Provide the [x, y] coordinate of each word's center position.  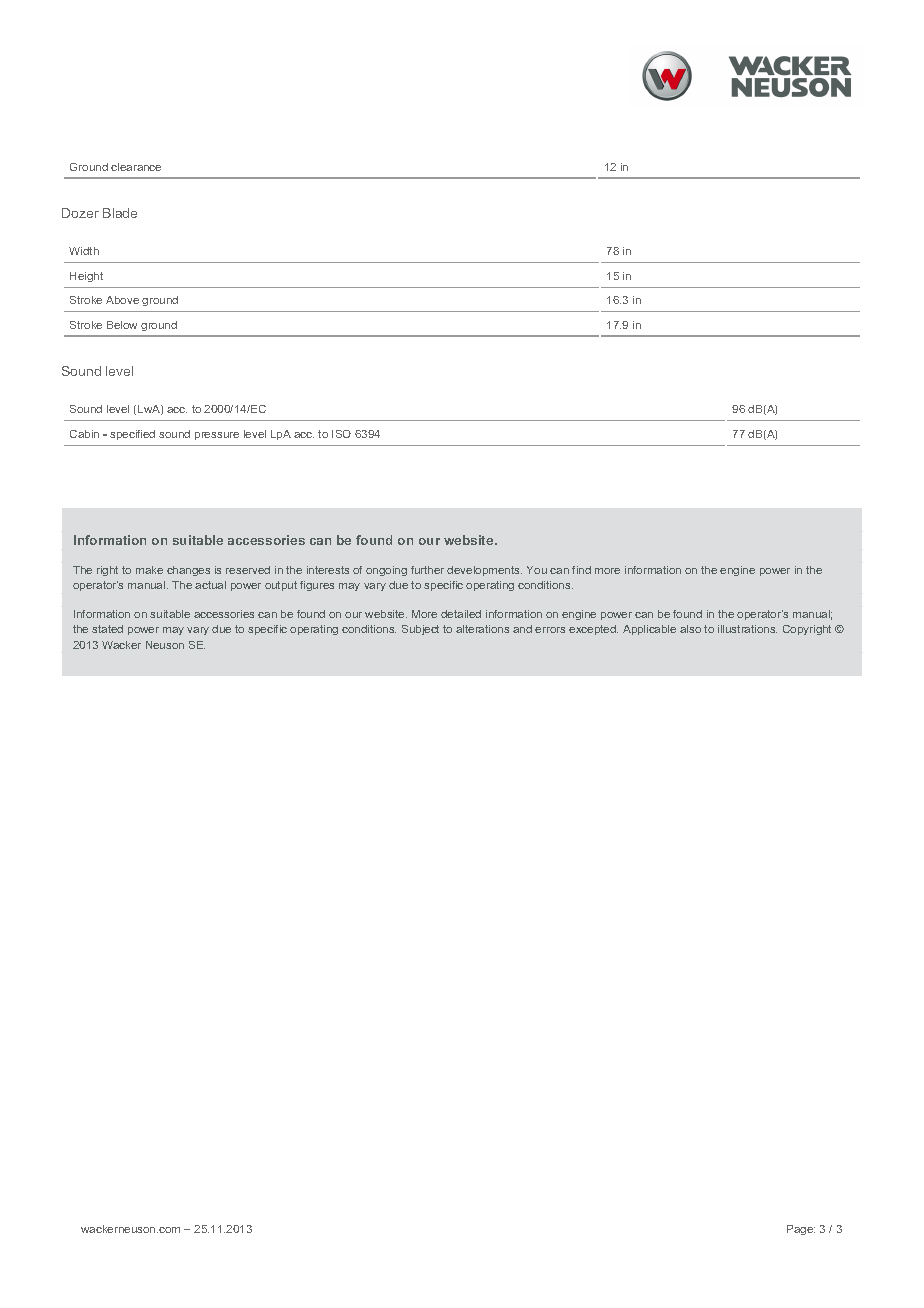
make [149, 570]
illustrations [747, 629]
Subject [420, 630]
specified [132, 435]
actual [210, 585]
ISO [341, 434]
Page [801, 1230]
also [690, 629]
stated [107, 629]
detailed [461, 614]
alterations [482, 629]
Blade [120, 213]
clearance [136, 167]
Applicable [649, 630]
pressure [217, 436]
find [581, 570]
